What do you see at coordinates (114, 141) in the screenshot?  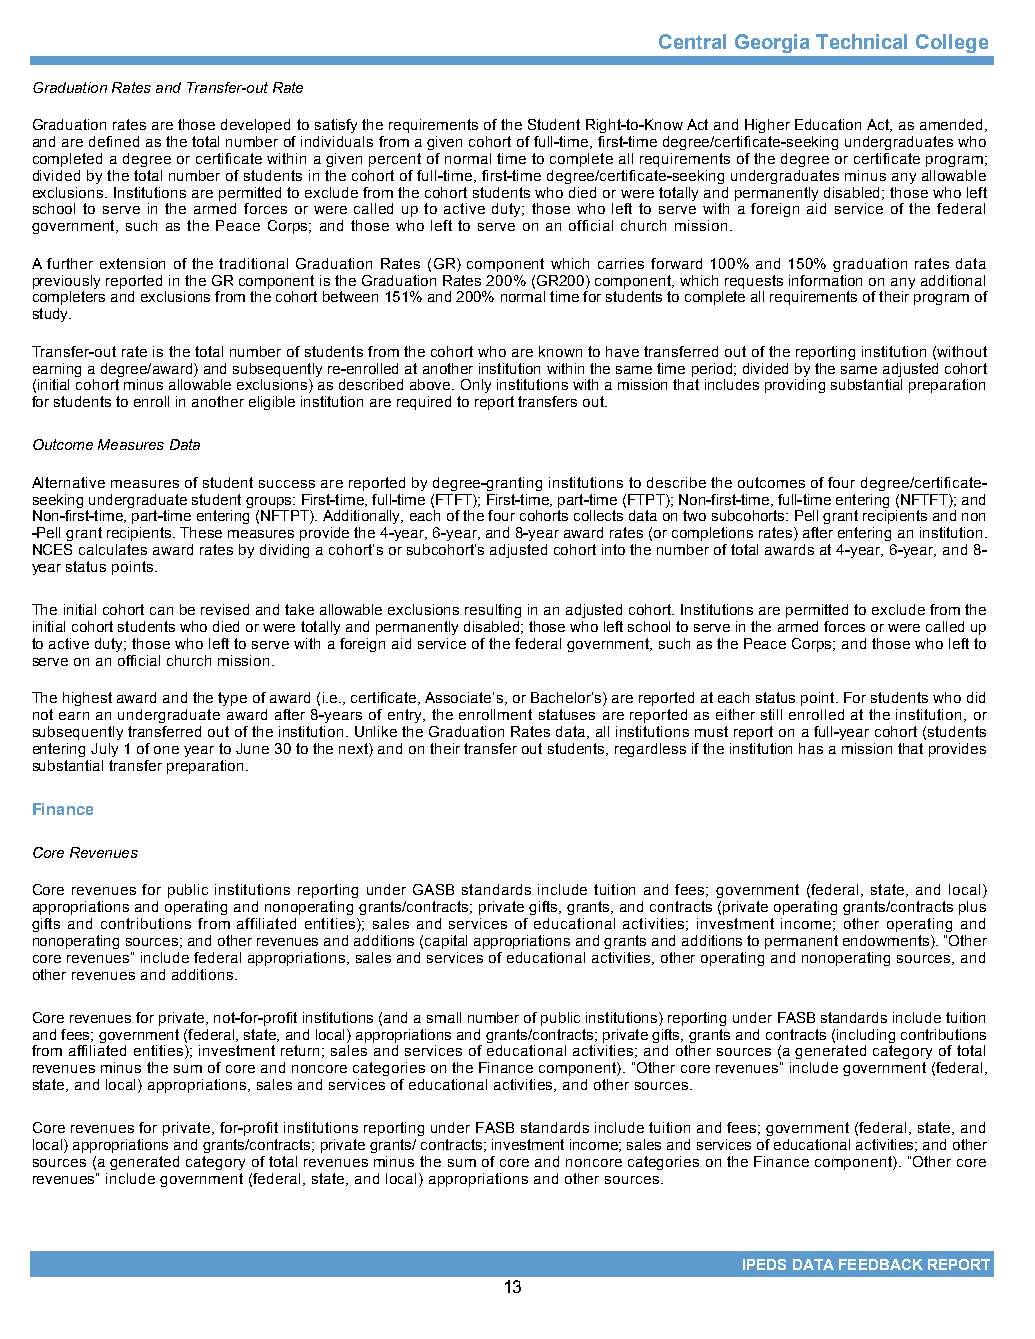 I see `defined` at bounding box center [114, 141].
